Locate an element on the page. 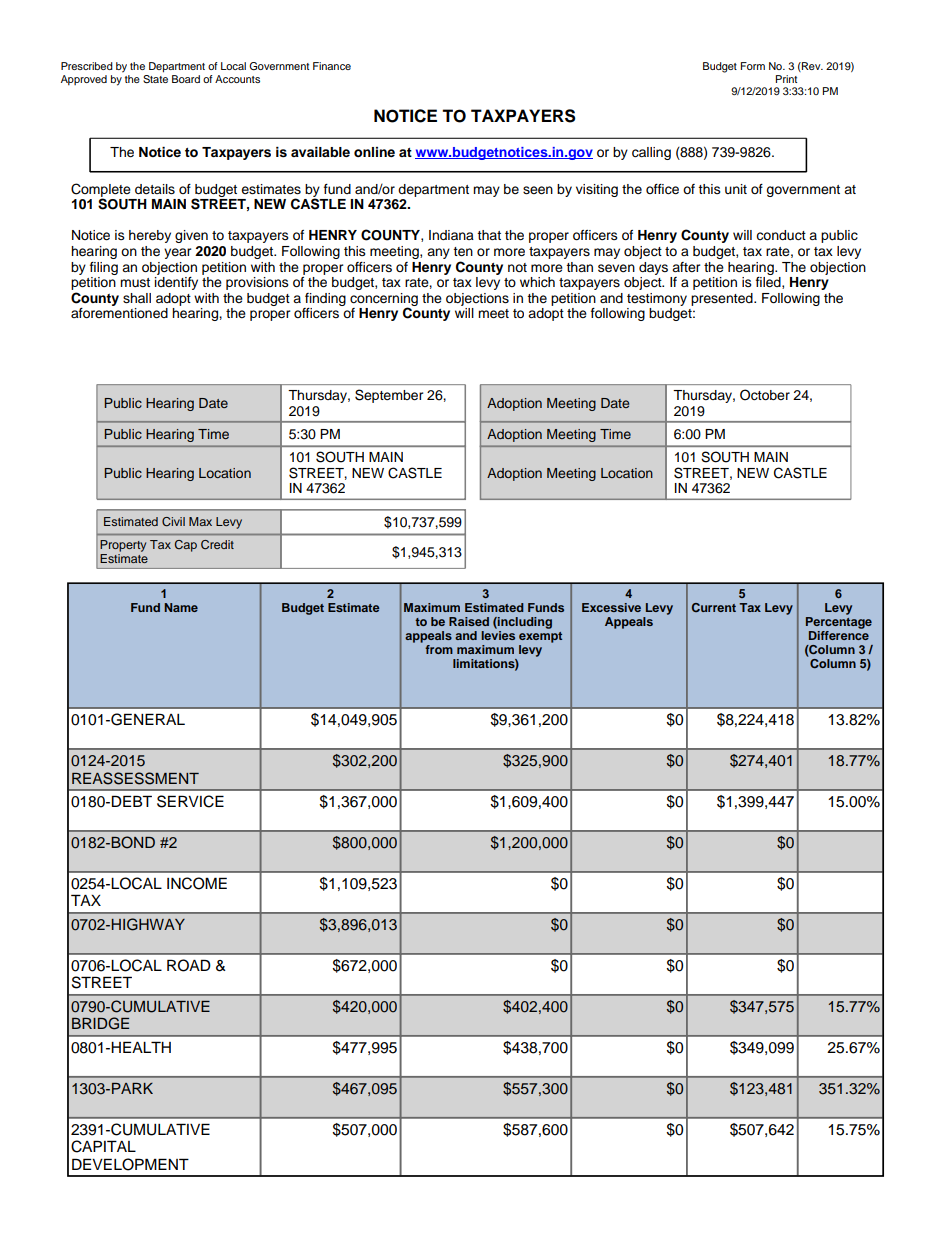 The height and width of the document is (1233, 952). CAPITAL is located at coordinates (103, 1146).
